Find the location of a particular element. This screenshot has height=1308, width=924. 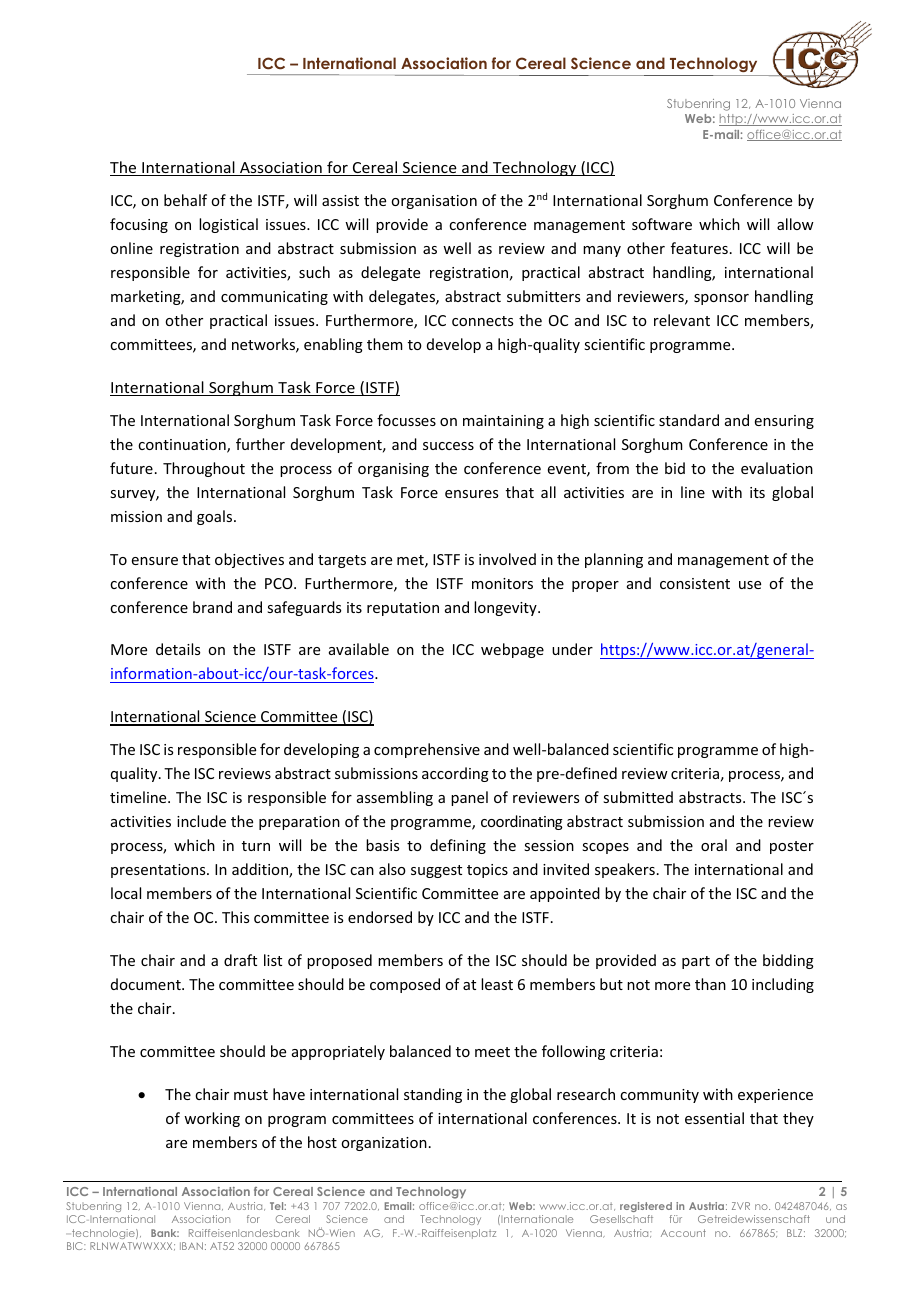

features is located at coordinates (699, 248).
